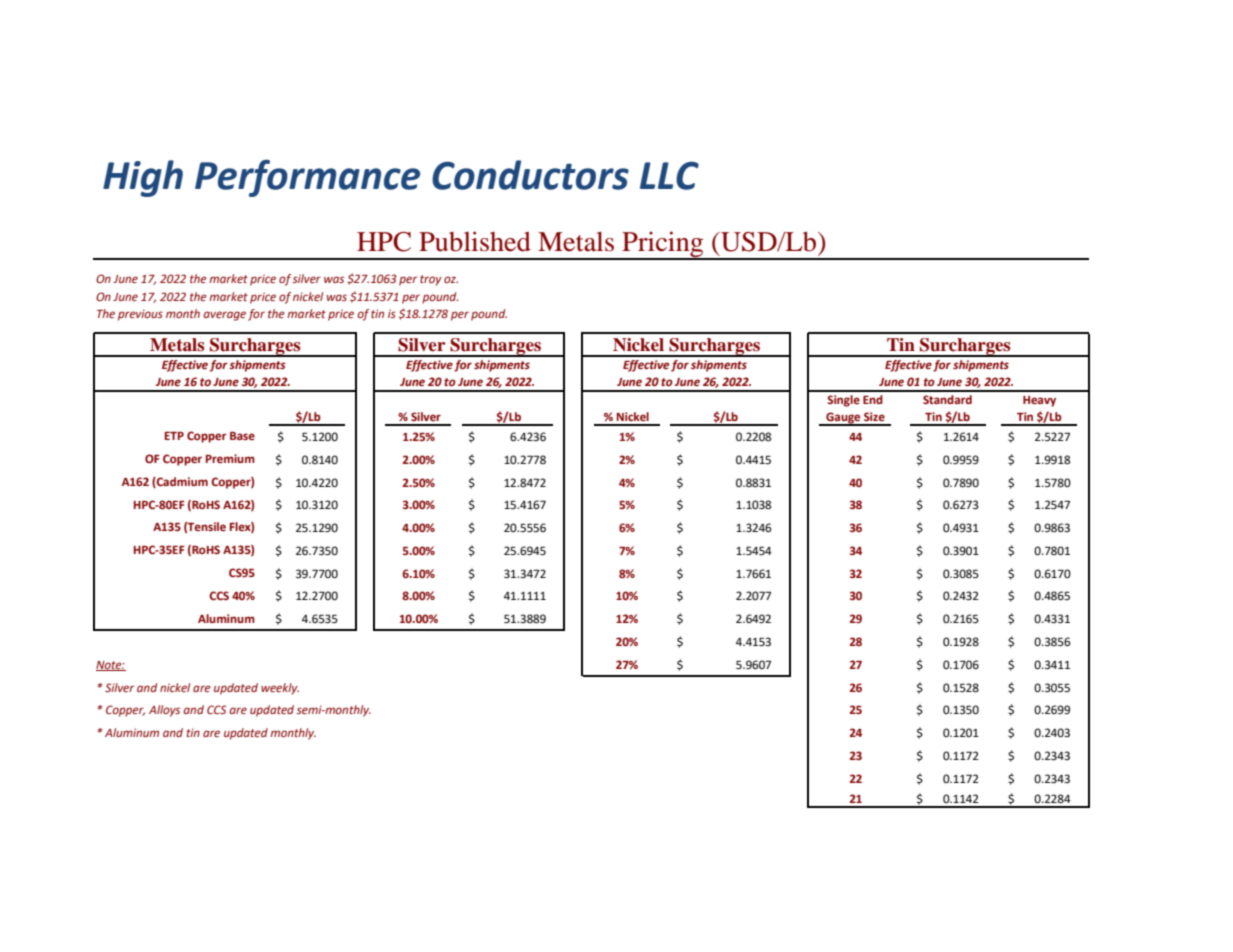 Image resolution: width=1233 pixels, height=952 pixels. I want to click on Performance, so click(307, 178).
